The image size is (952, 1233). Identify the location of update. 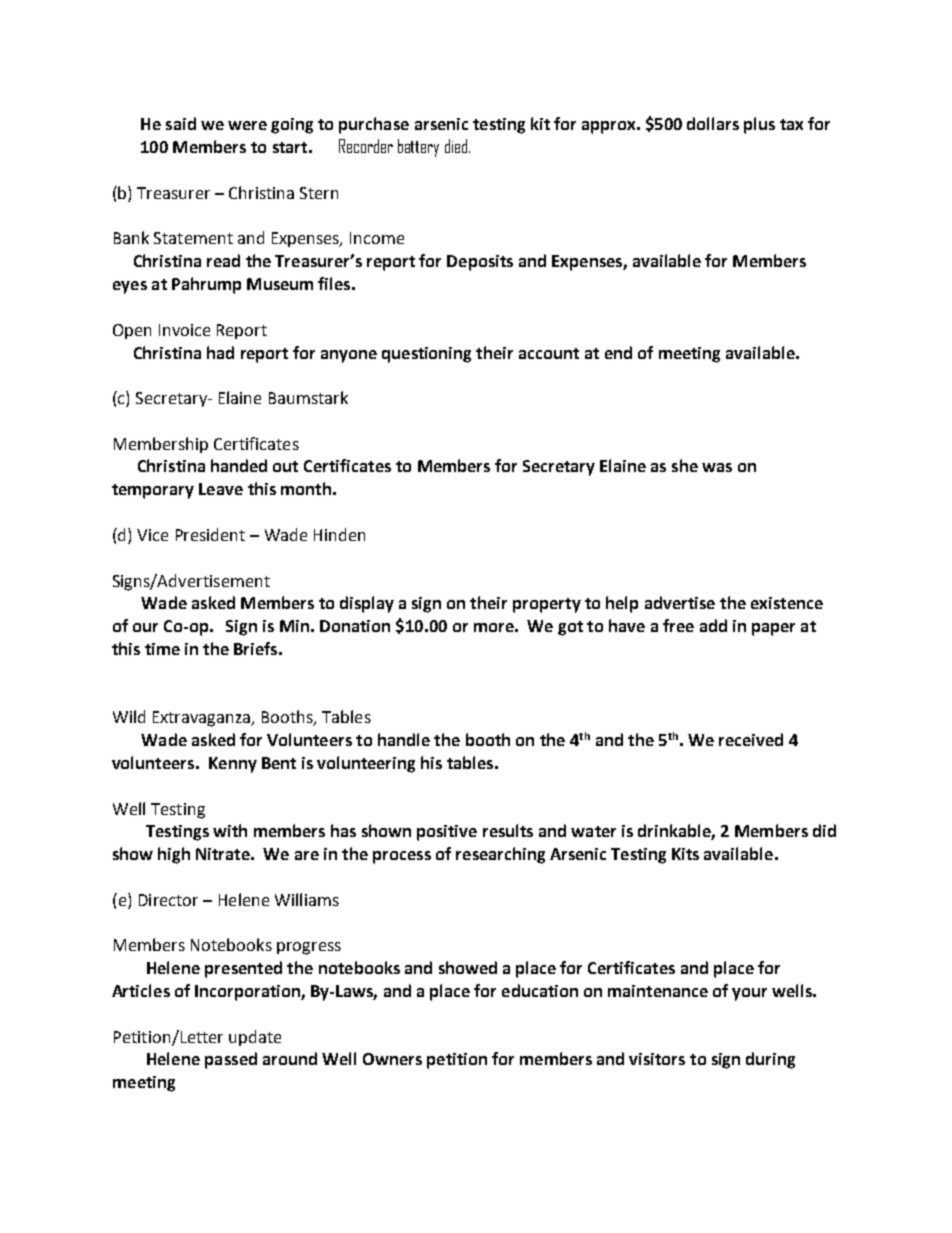
(255, 1038).
